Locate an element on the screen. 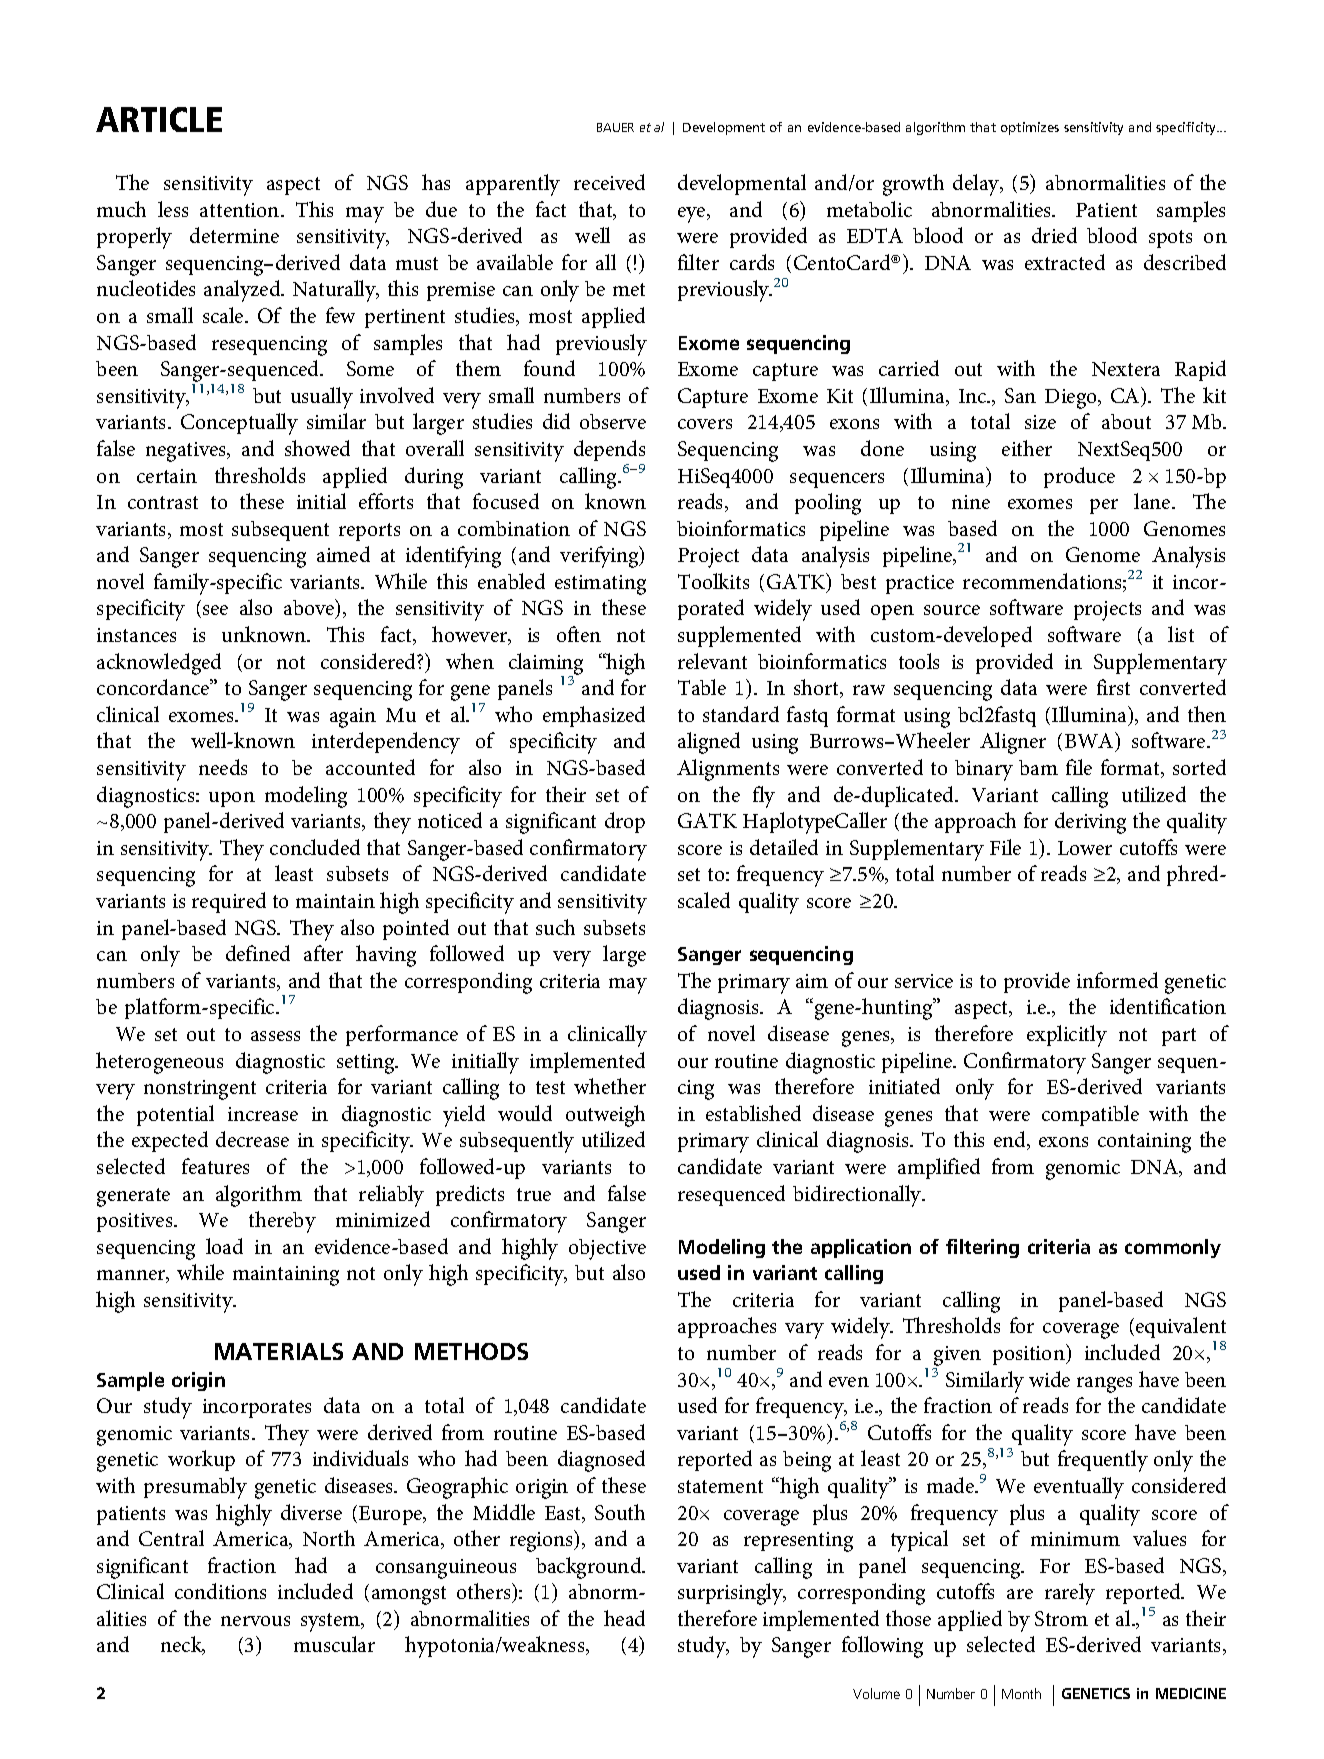  compatible is located at coordinates (1090, 1115).
